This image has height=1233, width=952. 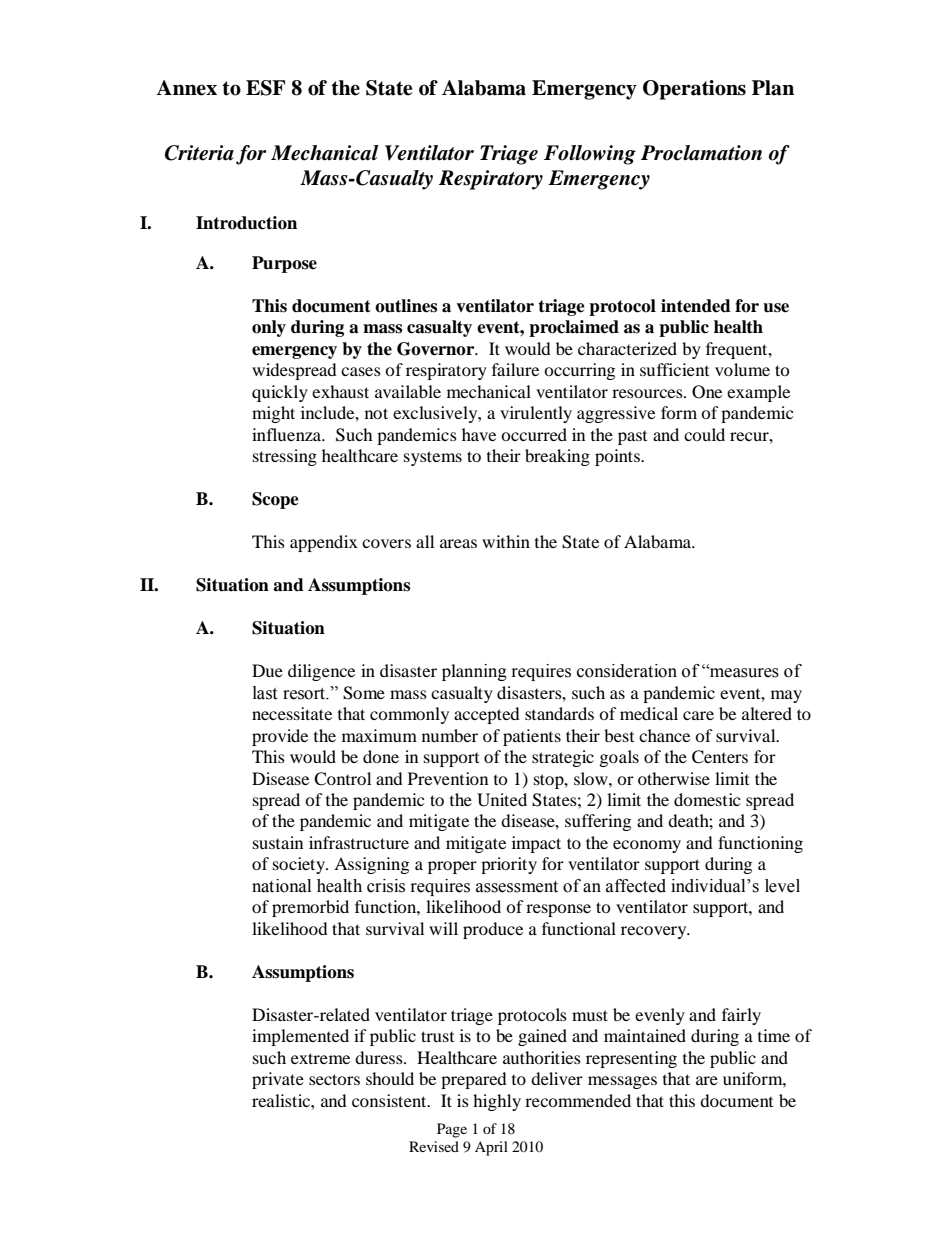 What do you see at coordinates (694, 90) in the image?
I see `Operations` at bounding box center [694, 90].
